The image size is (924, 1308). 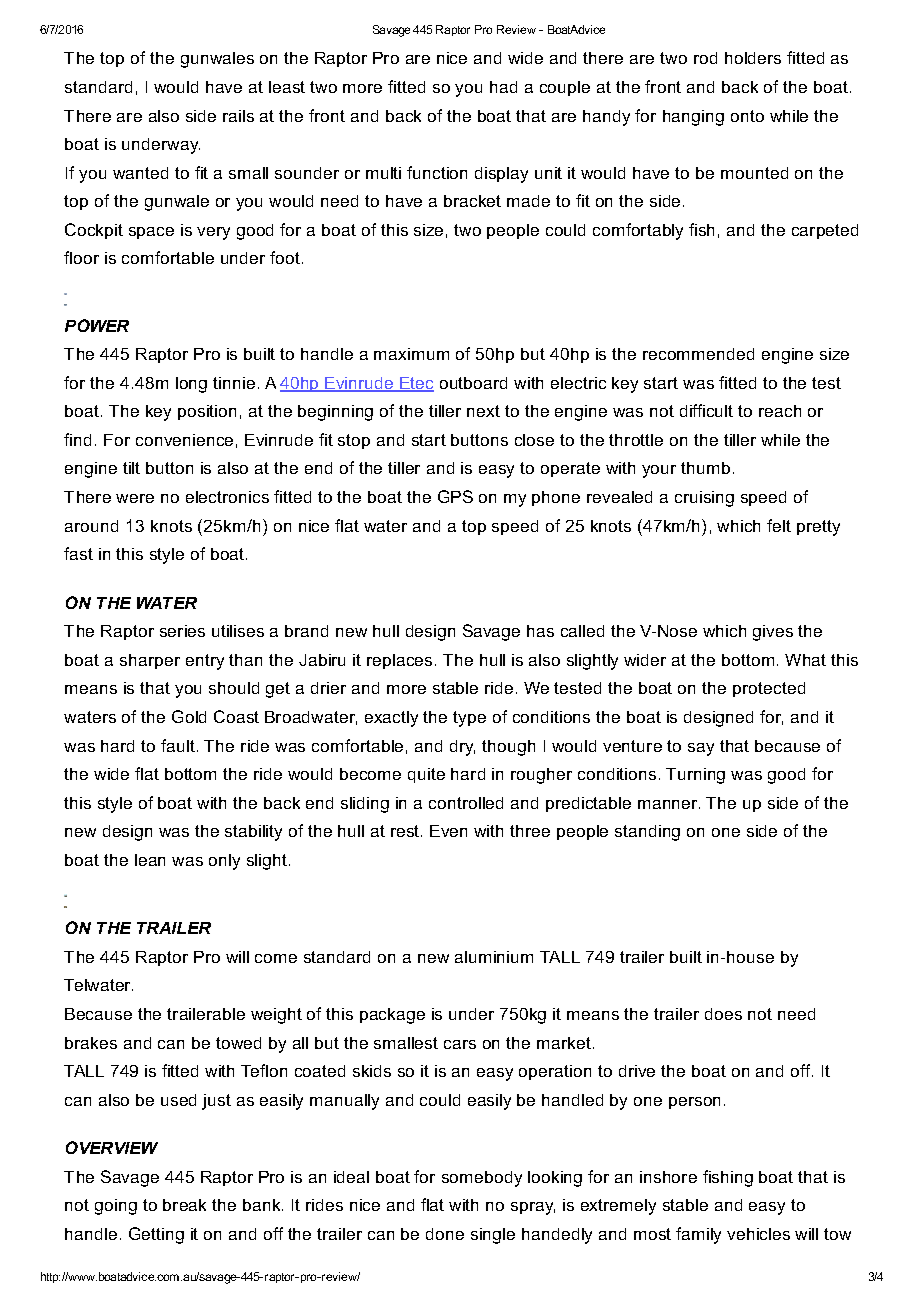 I want to click on break, so click(x=184, y=1205).
